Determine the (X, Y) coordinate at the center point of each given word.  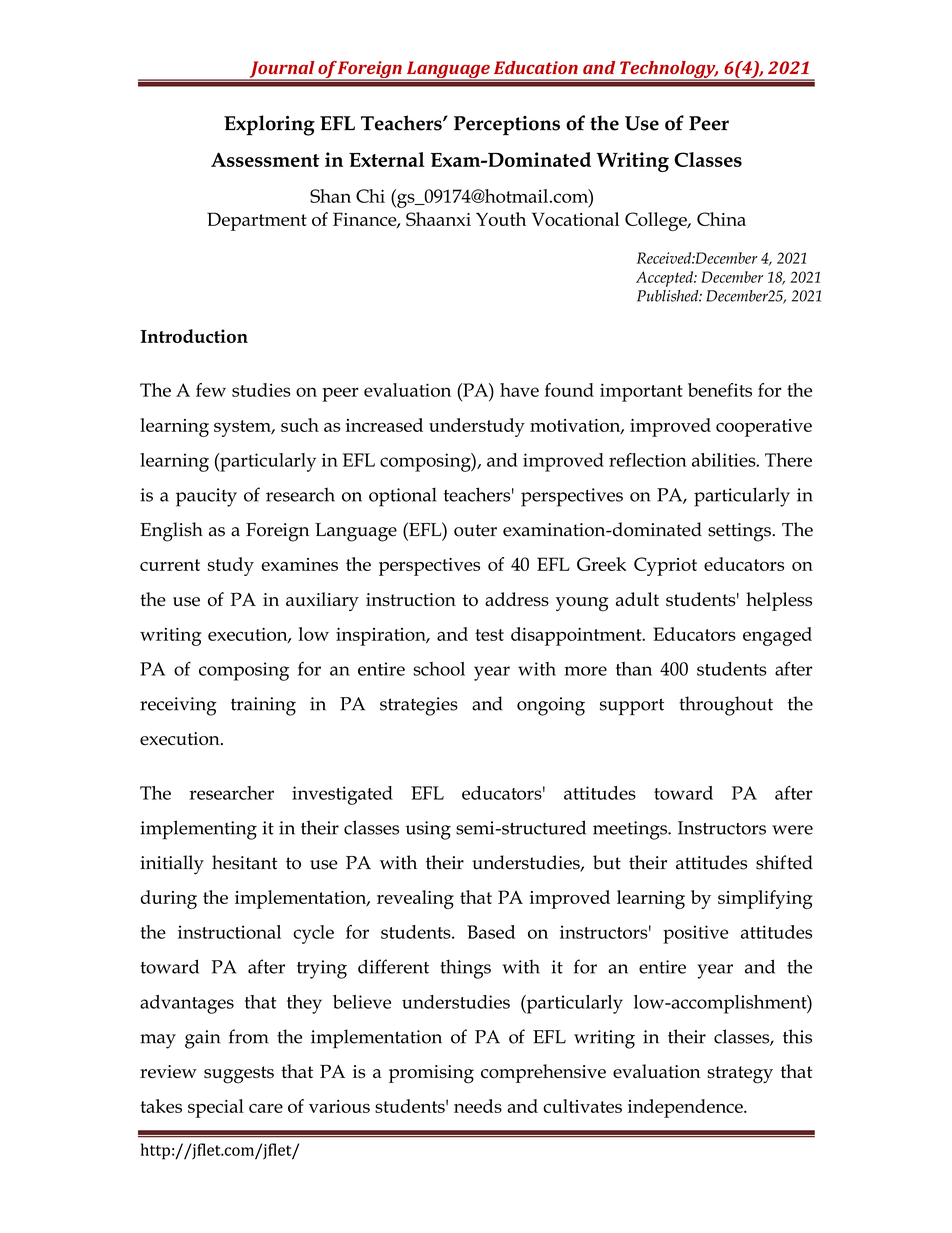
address (517, 599)
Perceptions (507, 126)
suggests (239, 1075)
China (721, 219)
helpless (779, 601)
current (170, 565)
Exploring (269, 125)
